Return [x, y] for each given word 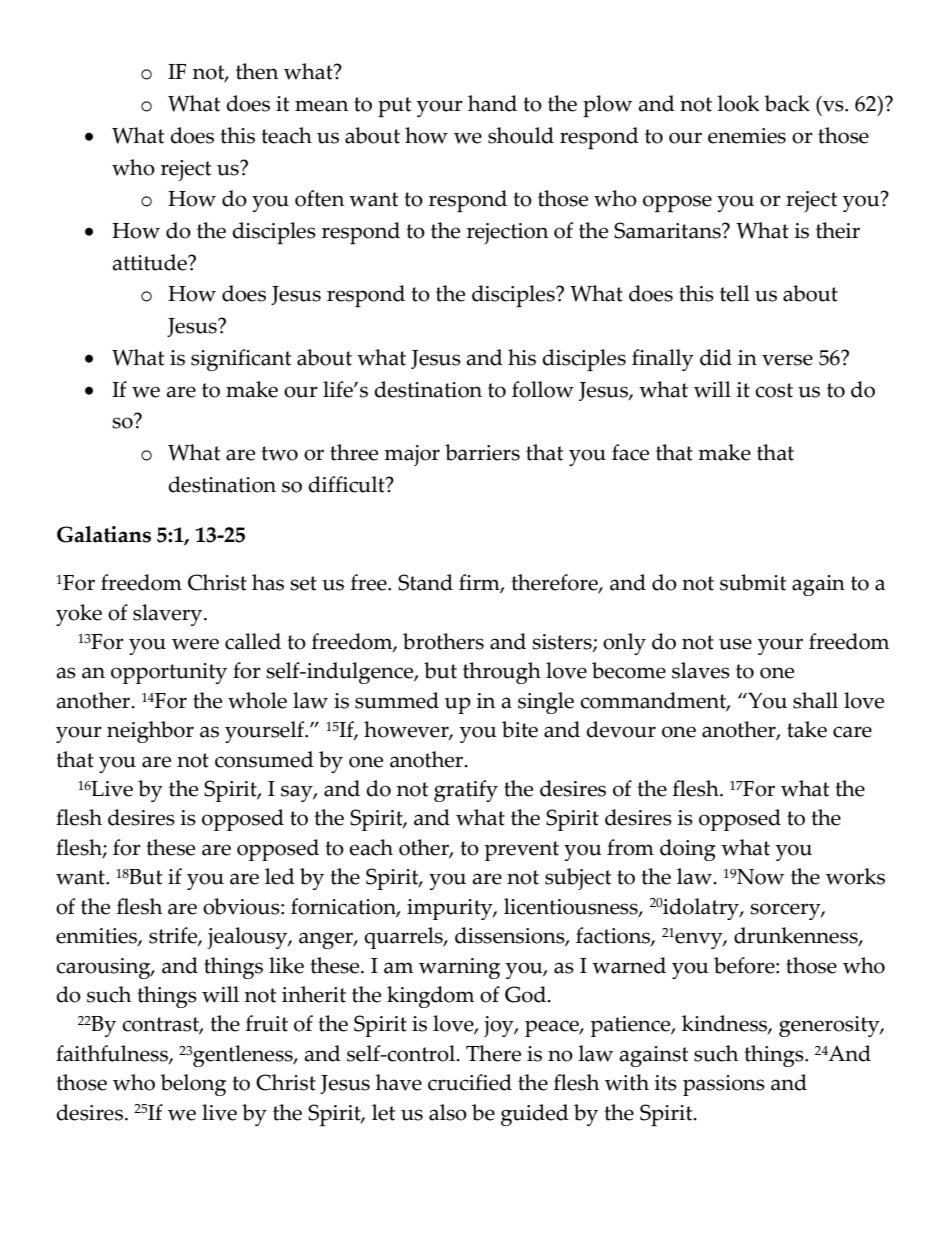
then [257, 71]
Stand [425, 582]
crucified [470, 1082]
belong [193, 1085]
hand [492, 103]
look [738, 103]
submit [753, 582]
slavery [169, 615]
